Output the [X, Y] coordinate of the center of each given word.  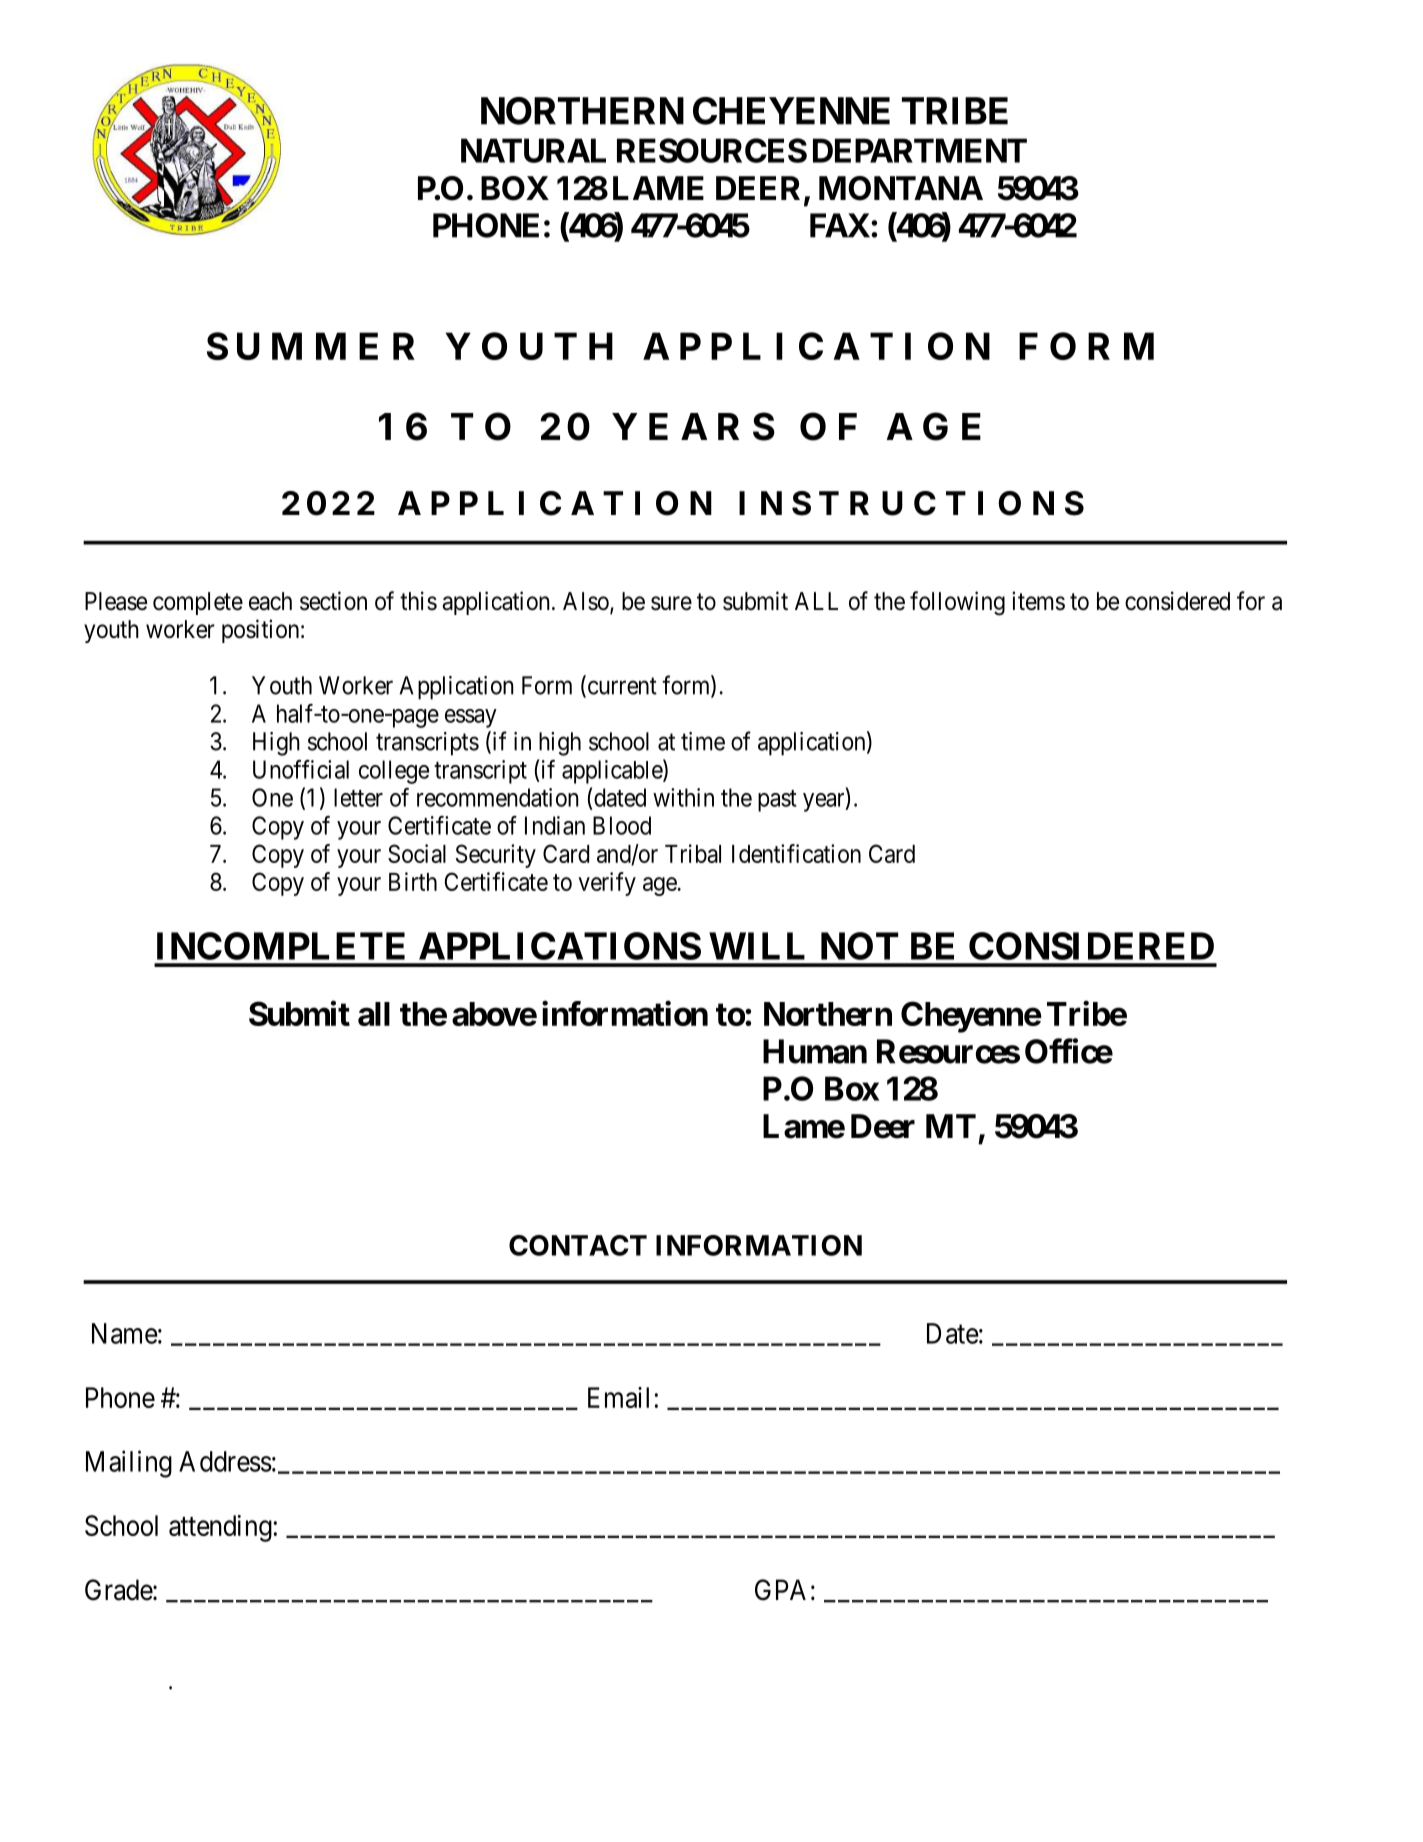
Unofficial [301, 769]
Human [815, 1051]
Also [587, 602]
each [270, 601]
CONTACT [578, 1245]
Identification [796, 853]
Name [125, 1333]
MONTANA [901, 188]
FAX [841, 225]
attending [220, 1528]
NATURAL [533, 150]
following [957, 603]
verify [607, 884]
